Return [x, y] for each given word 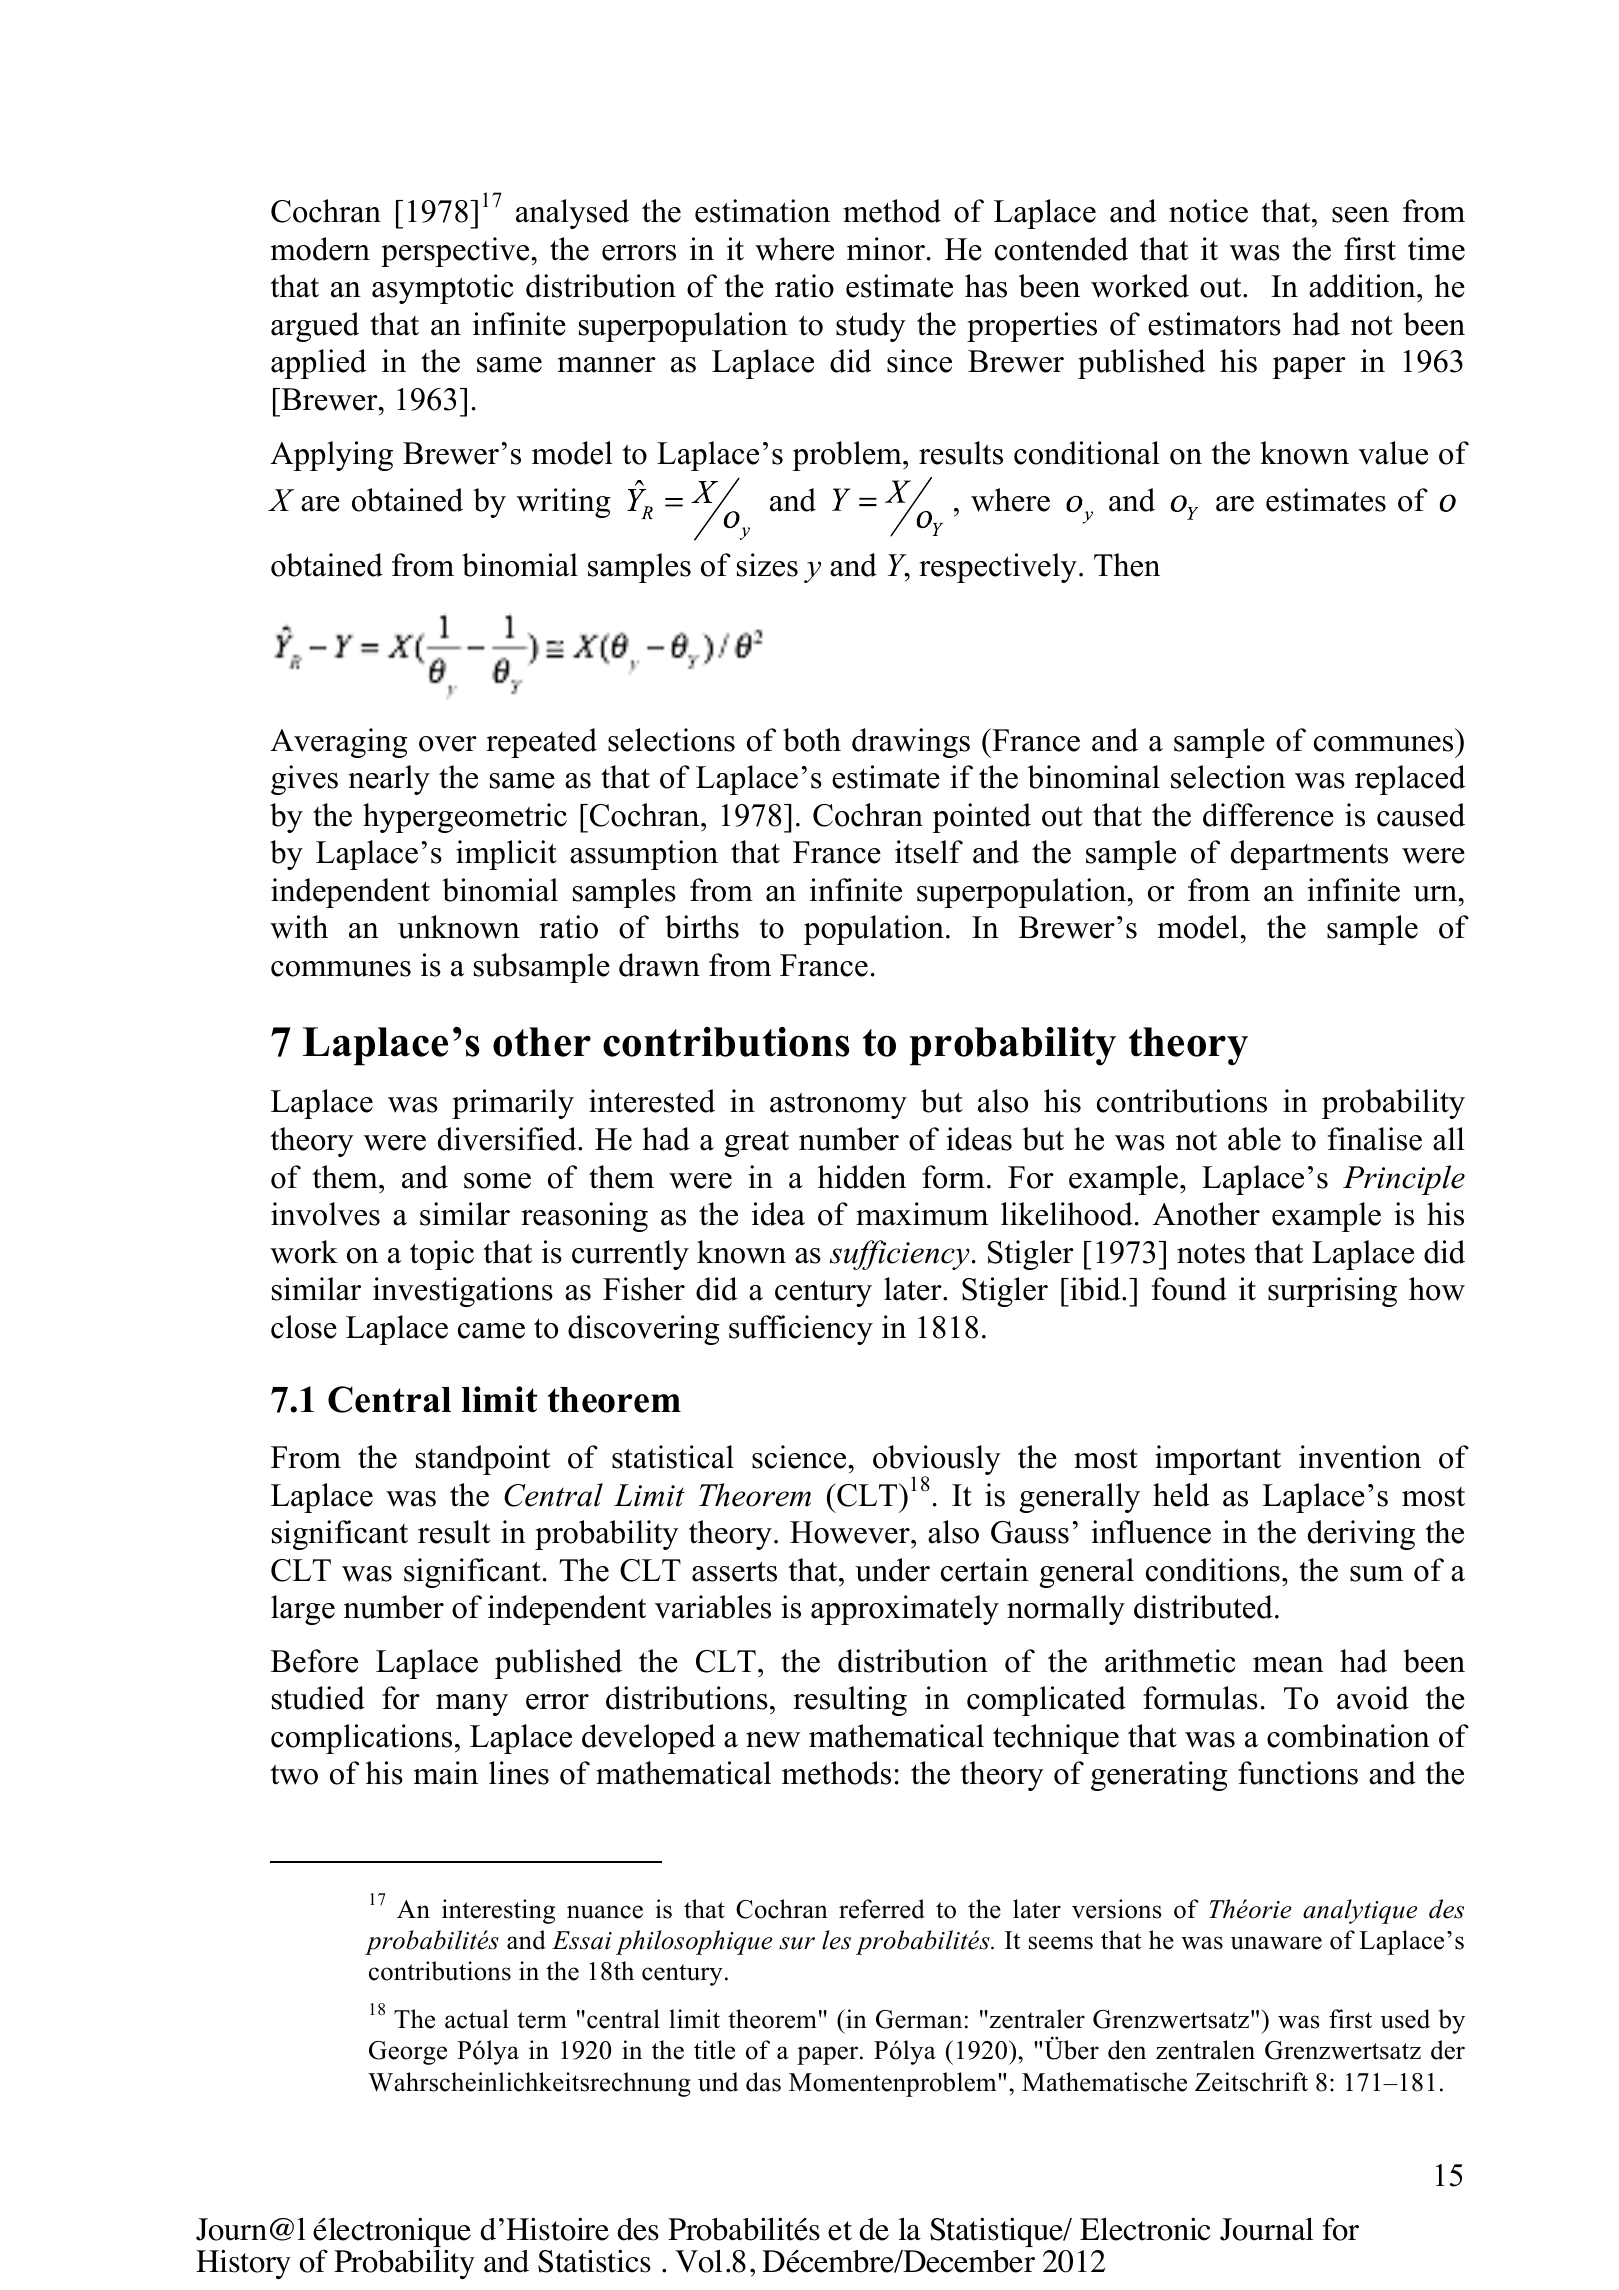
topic [442, 1255]
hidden [862, 1177]
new [773, 1740]
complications [361, 1739]
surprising [1332, 1292]
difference [1268, 815]
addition [1363, 286]
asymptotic [443, 289]
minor [886, 249]
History [243, 2264]
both [812, 740]
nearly [389, 780]
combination [1348, 1736]
